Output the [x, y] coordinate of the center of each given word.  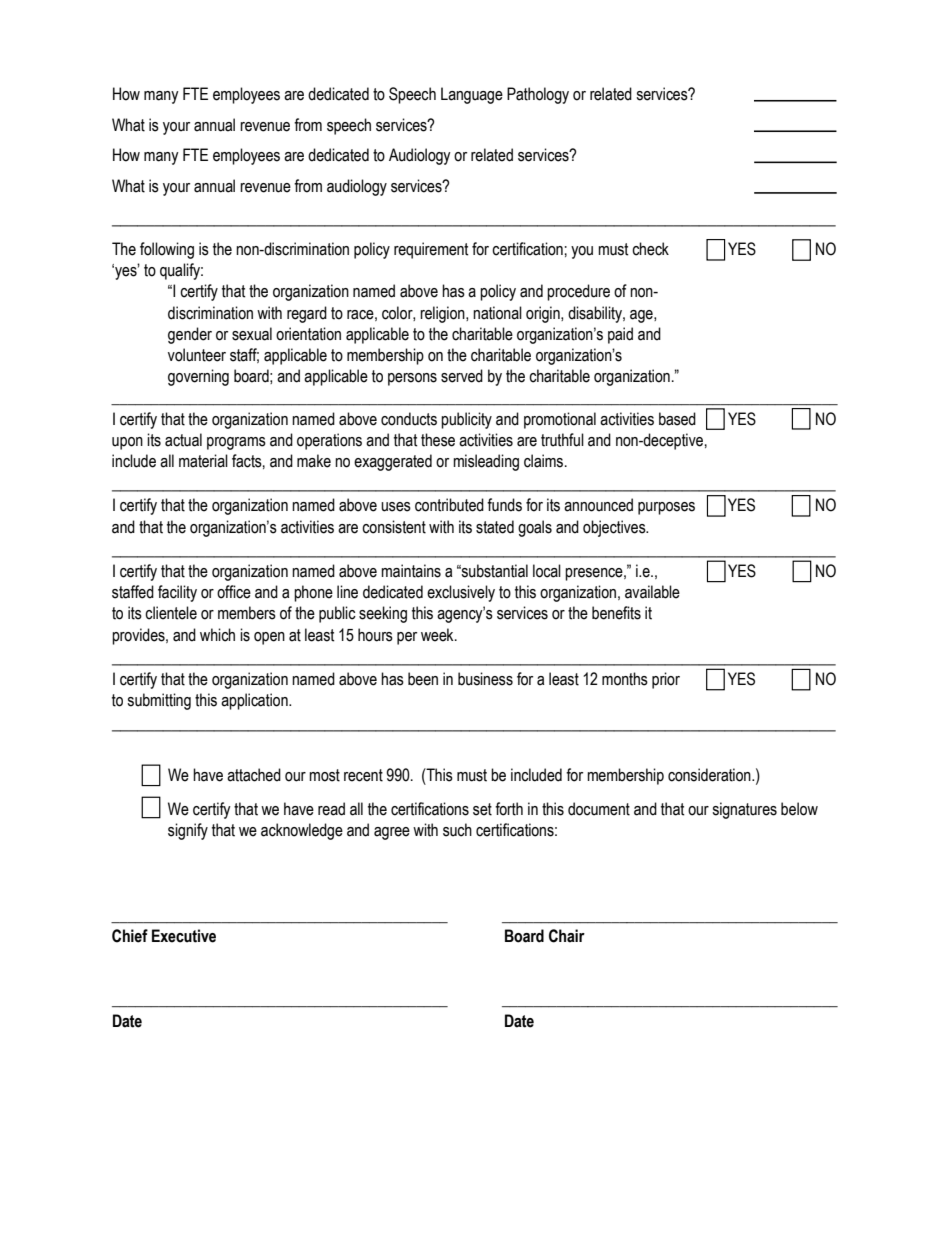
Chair [567, 936]
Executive [184, 936]
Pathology [538, 95]
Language [472, 95]
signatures [744, 810]
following [167, 250]
